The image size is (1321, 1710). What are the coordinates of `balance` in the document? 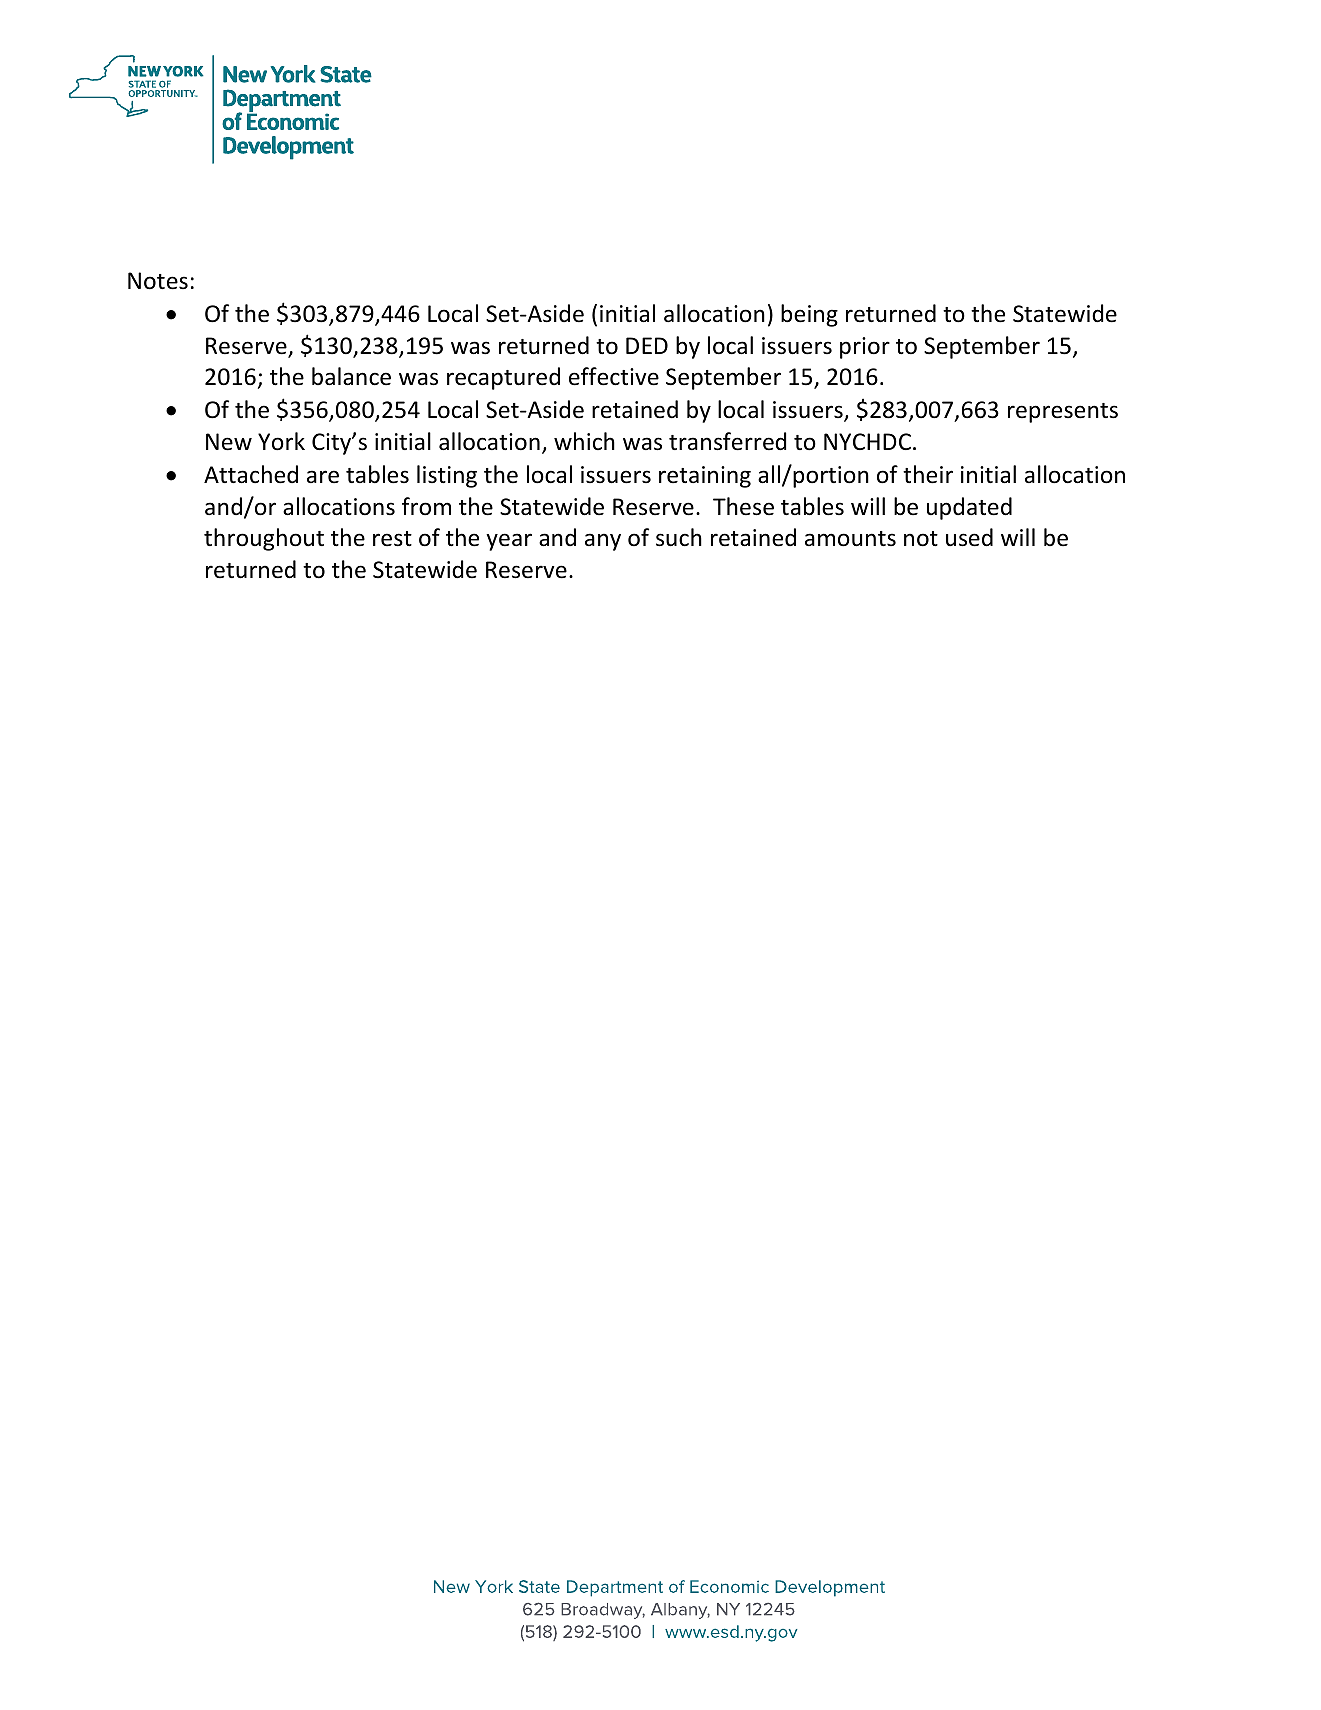 It's located at (351, 376).
